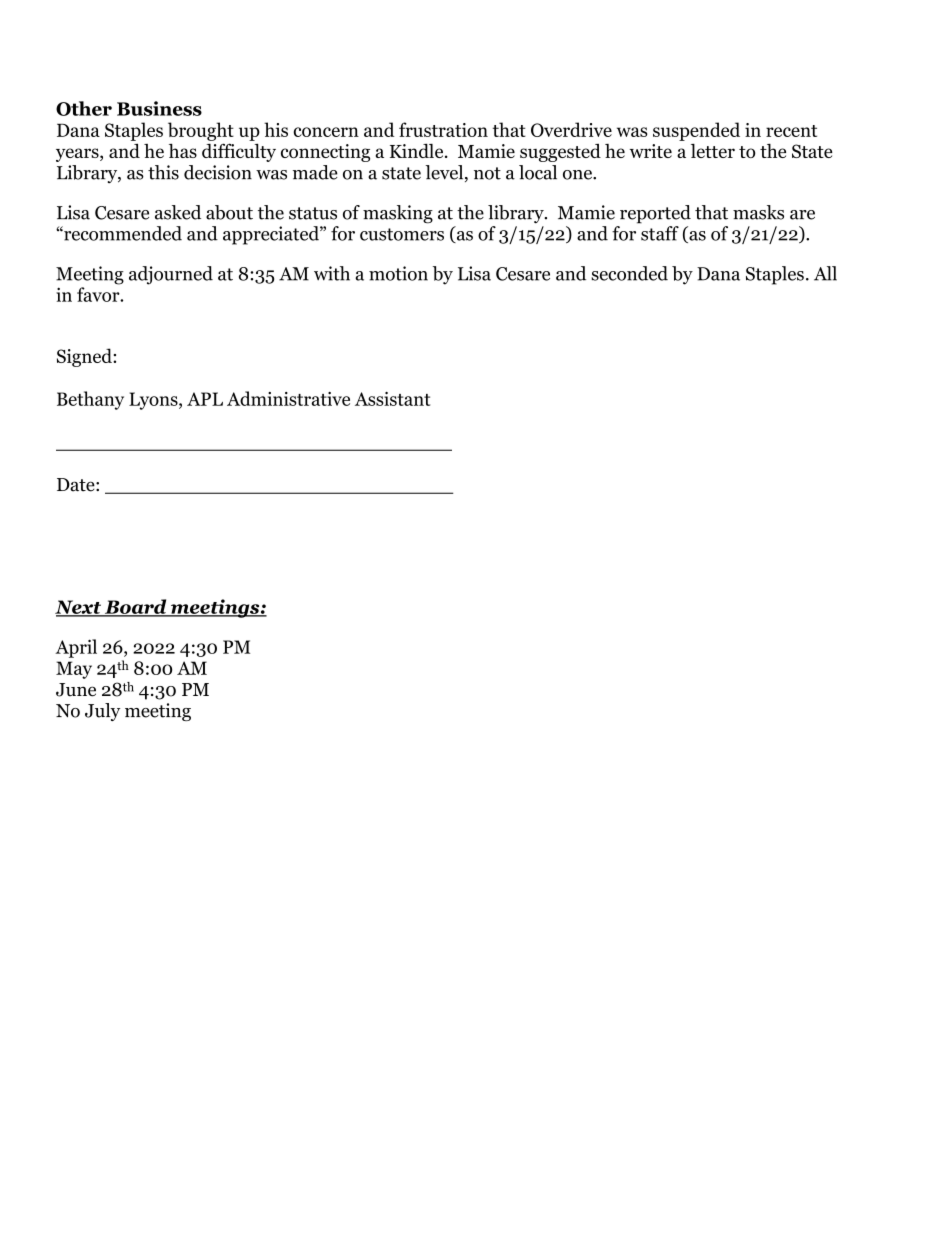 The width and height of the document is (952, 1233). What do you see at coordinates (288, 398) in the document?
I see `Administrative` at bounding box center [288, 398].
